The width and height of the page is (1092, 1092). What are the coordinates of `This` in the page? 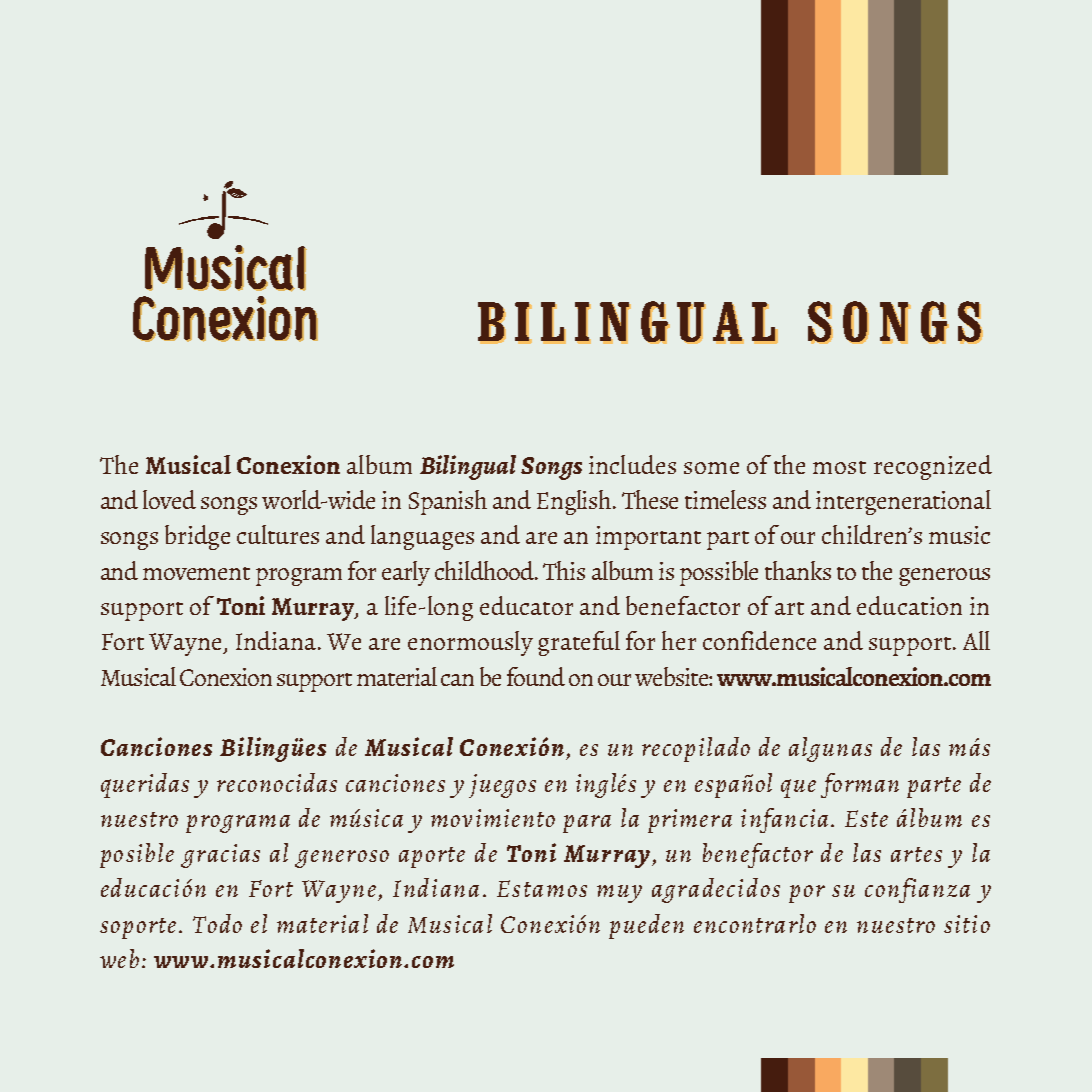 It's located at (564, 570).
